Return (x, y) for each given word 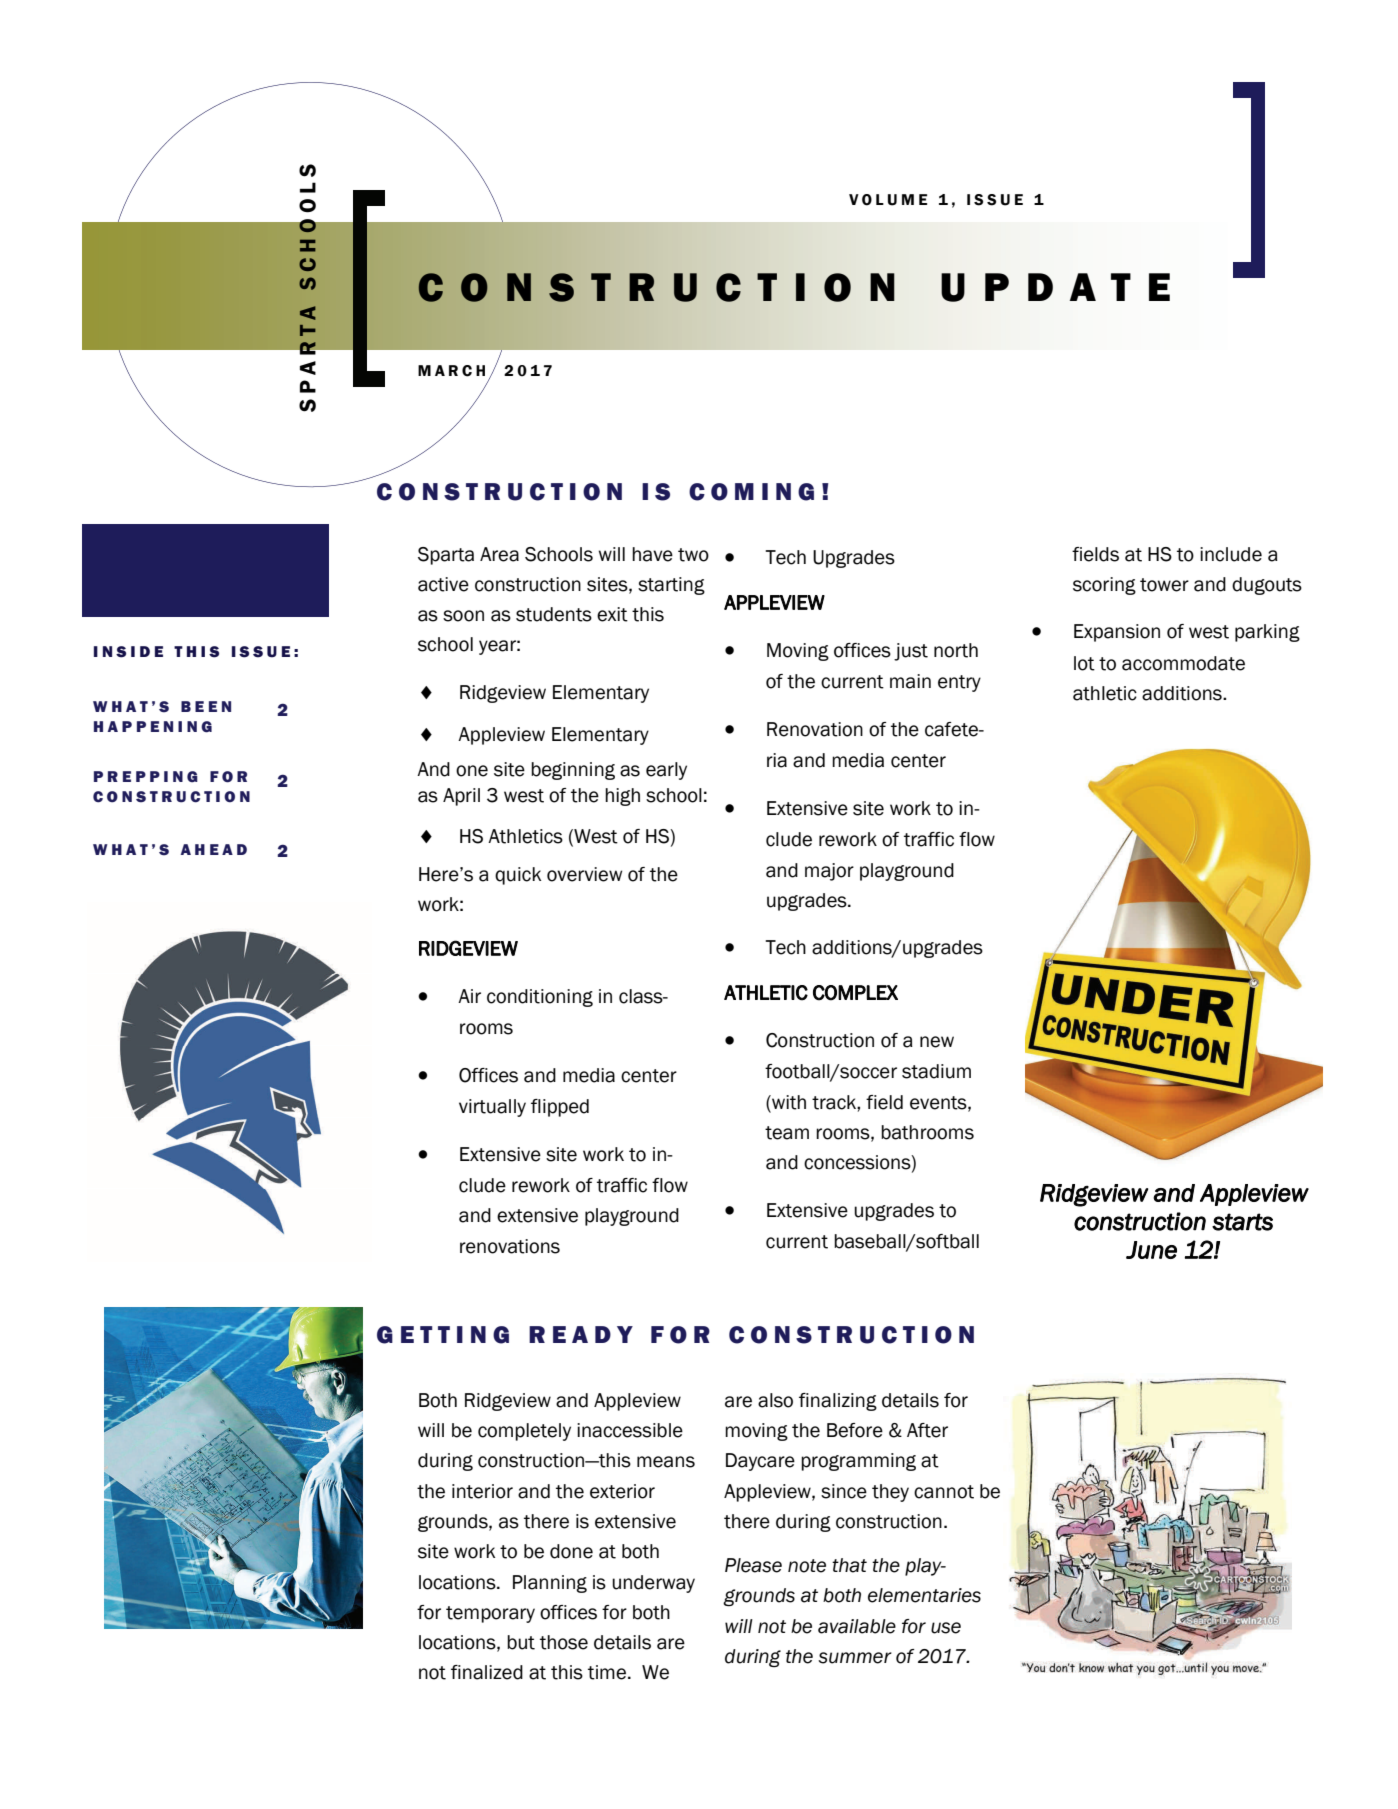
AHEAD (214, 849)
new (937, 1042)
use (946, 1628)
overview (584, 874)
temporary (490, 1614)
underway (653, 1584)
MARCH (451, 371)
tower (1164, 585)
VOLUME (888, 200)
